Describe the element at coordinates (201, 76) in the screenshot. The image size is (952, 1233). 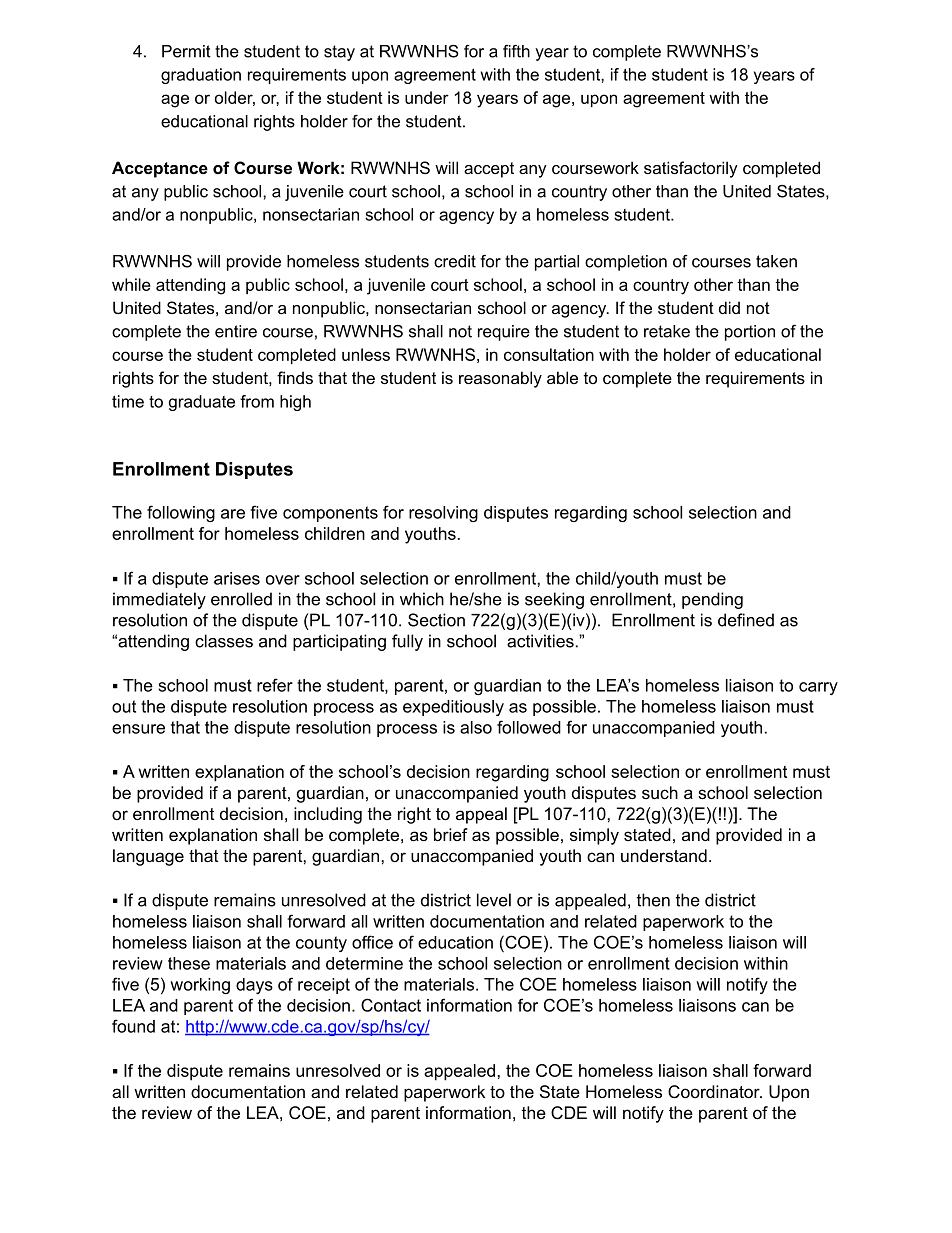
I see `graduation` at that location.
